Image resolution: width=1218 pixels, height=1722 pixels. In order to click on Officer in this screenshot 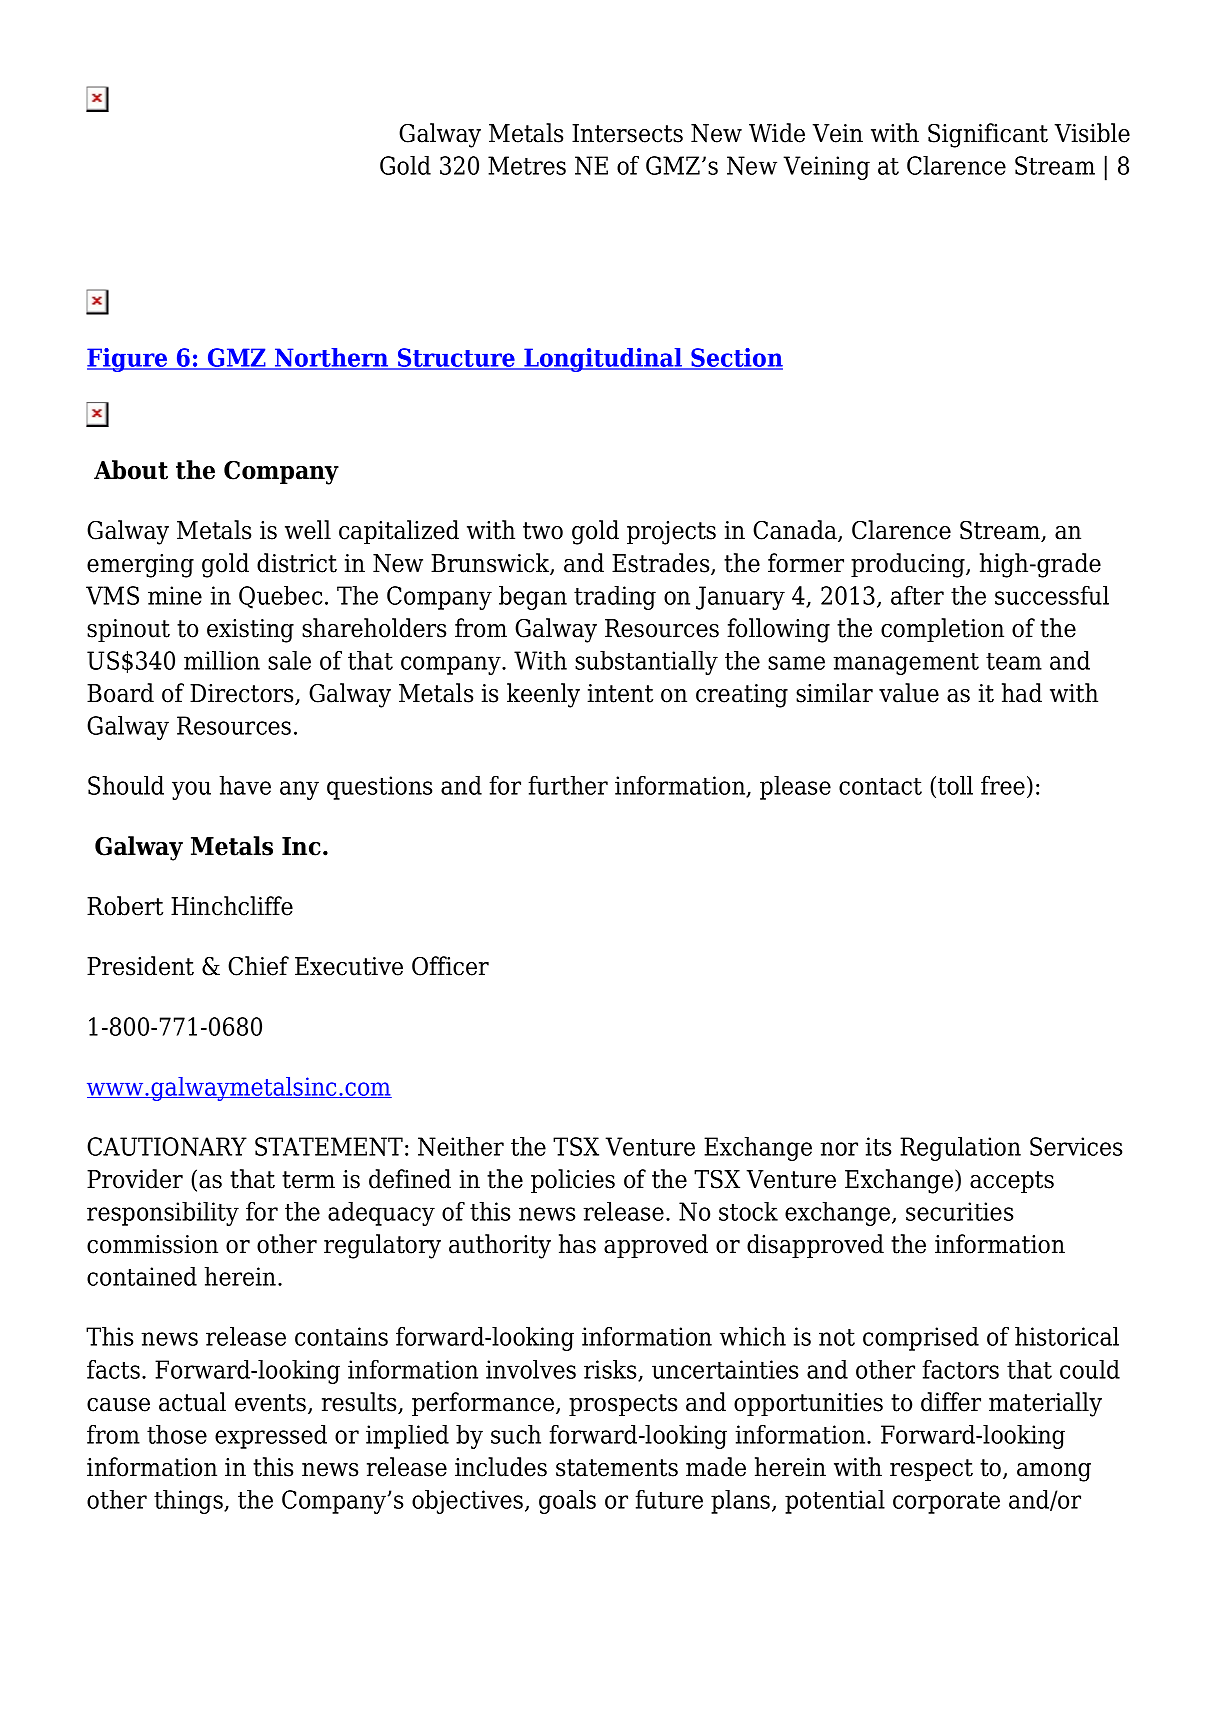, I will do `click(450, 966)`.
